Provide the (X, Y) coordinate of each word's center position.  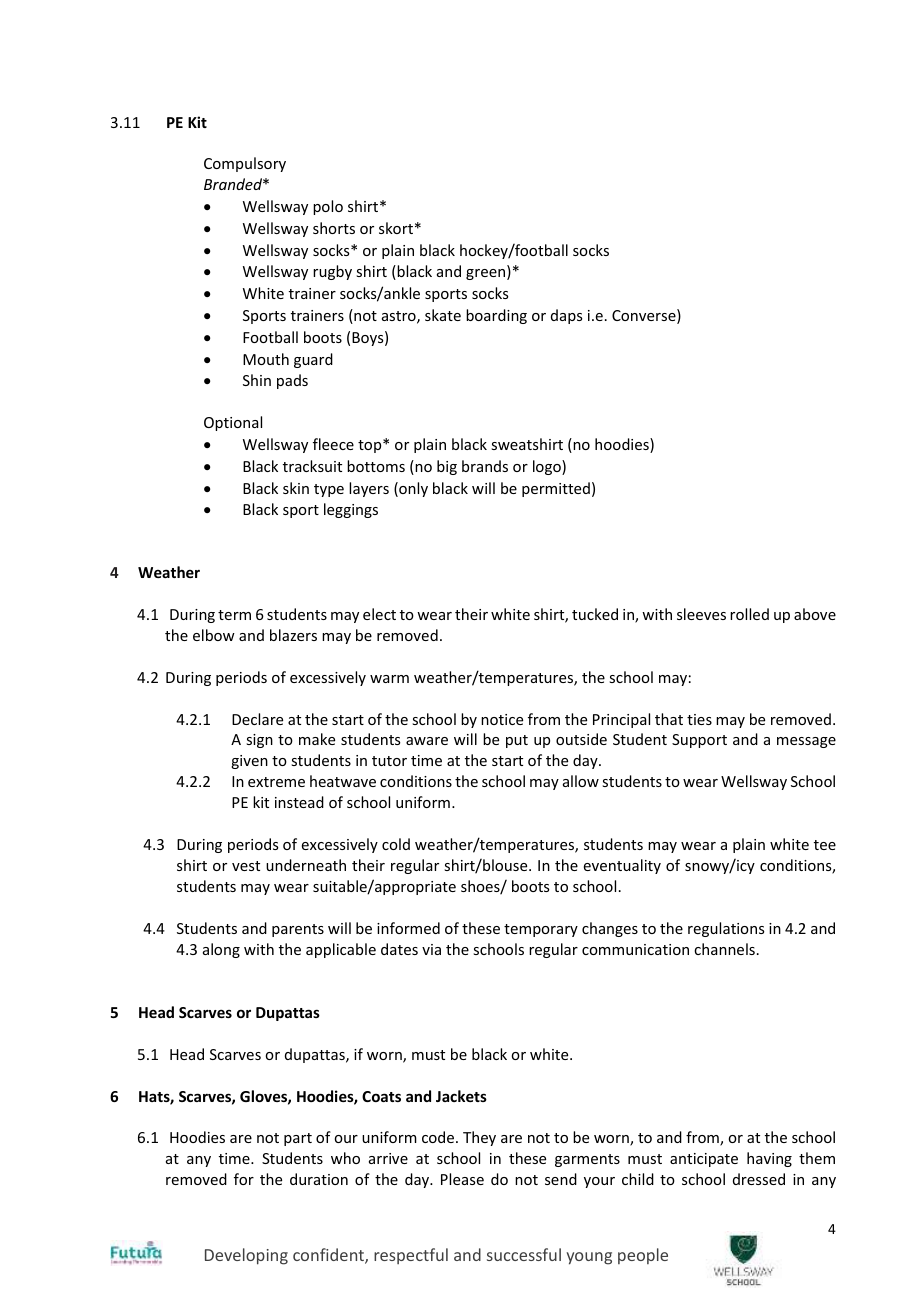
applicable (341, 950)
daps (566, 316)
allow (581, 781)
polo (328, 207)
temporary (541, 930)
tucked (595, 614)
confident (329, 1256)
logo (548, 467)
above (815, 614)
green (487, 274)
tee (825, 845)
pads (292, 381)
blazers (293, 635)
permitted (556, 489)
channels (724, 949)
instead (299, 802)
